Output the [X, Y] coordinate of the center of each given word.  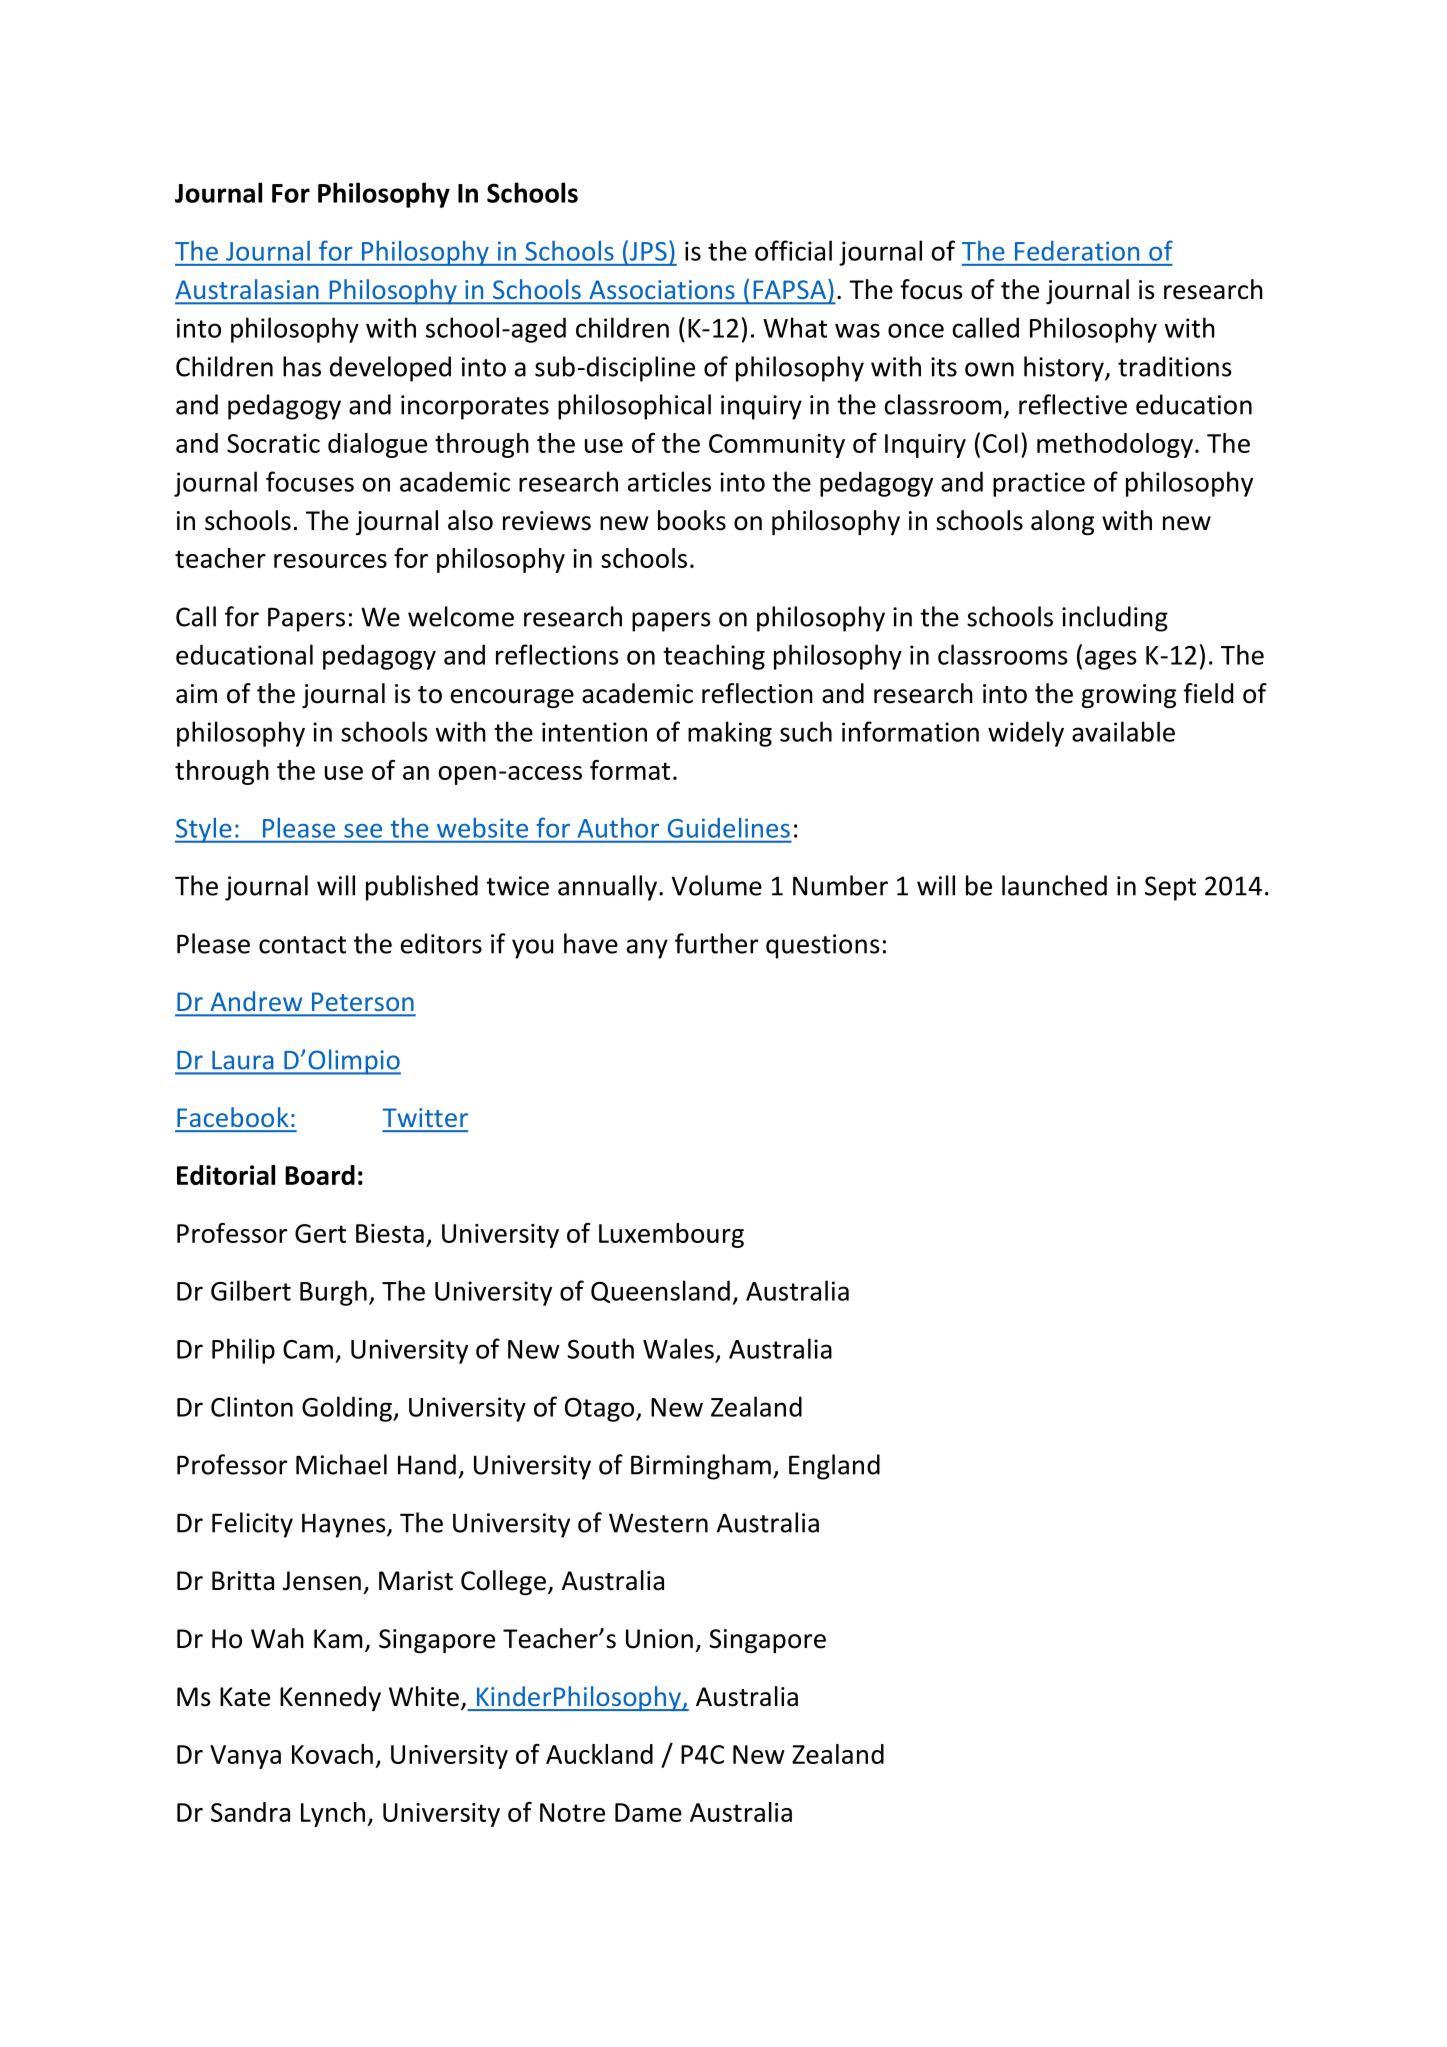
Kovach [332, 1754]
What [795, 327]
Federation [1077, 251]
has [302, 366]
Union [659, 1639]
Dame [648, 1812]
